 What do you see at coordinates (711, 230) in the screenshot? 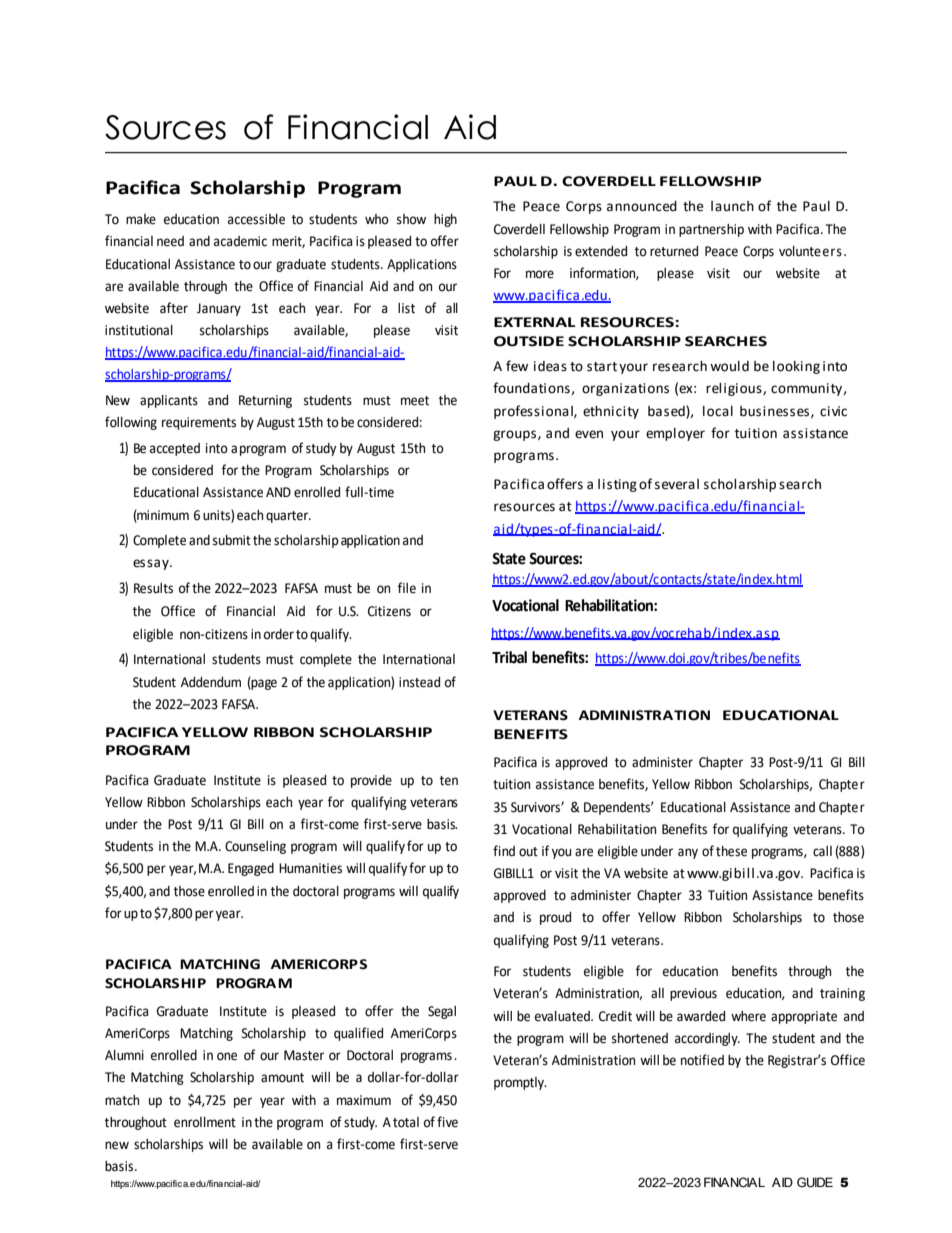
I see `partnership` at bounding box center [711, 230].
